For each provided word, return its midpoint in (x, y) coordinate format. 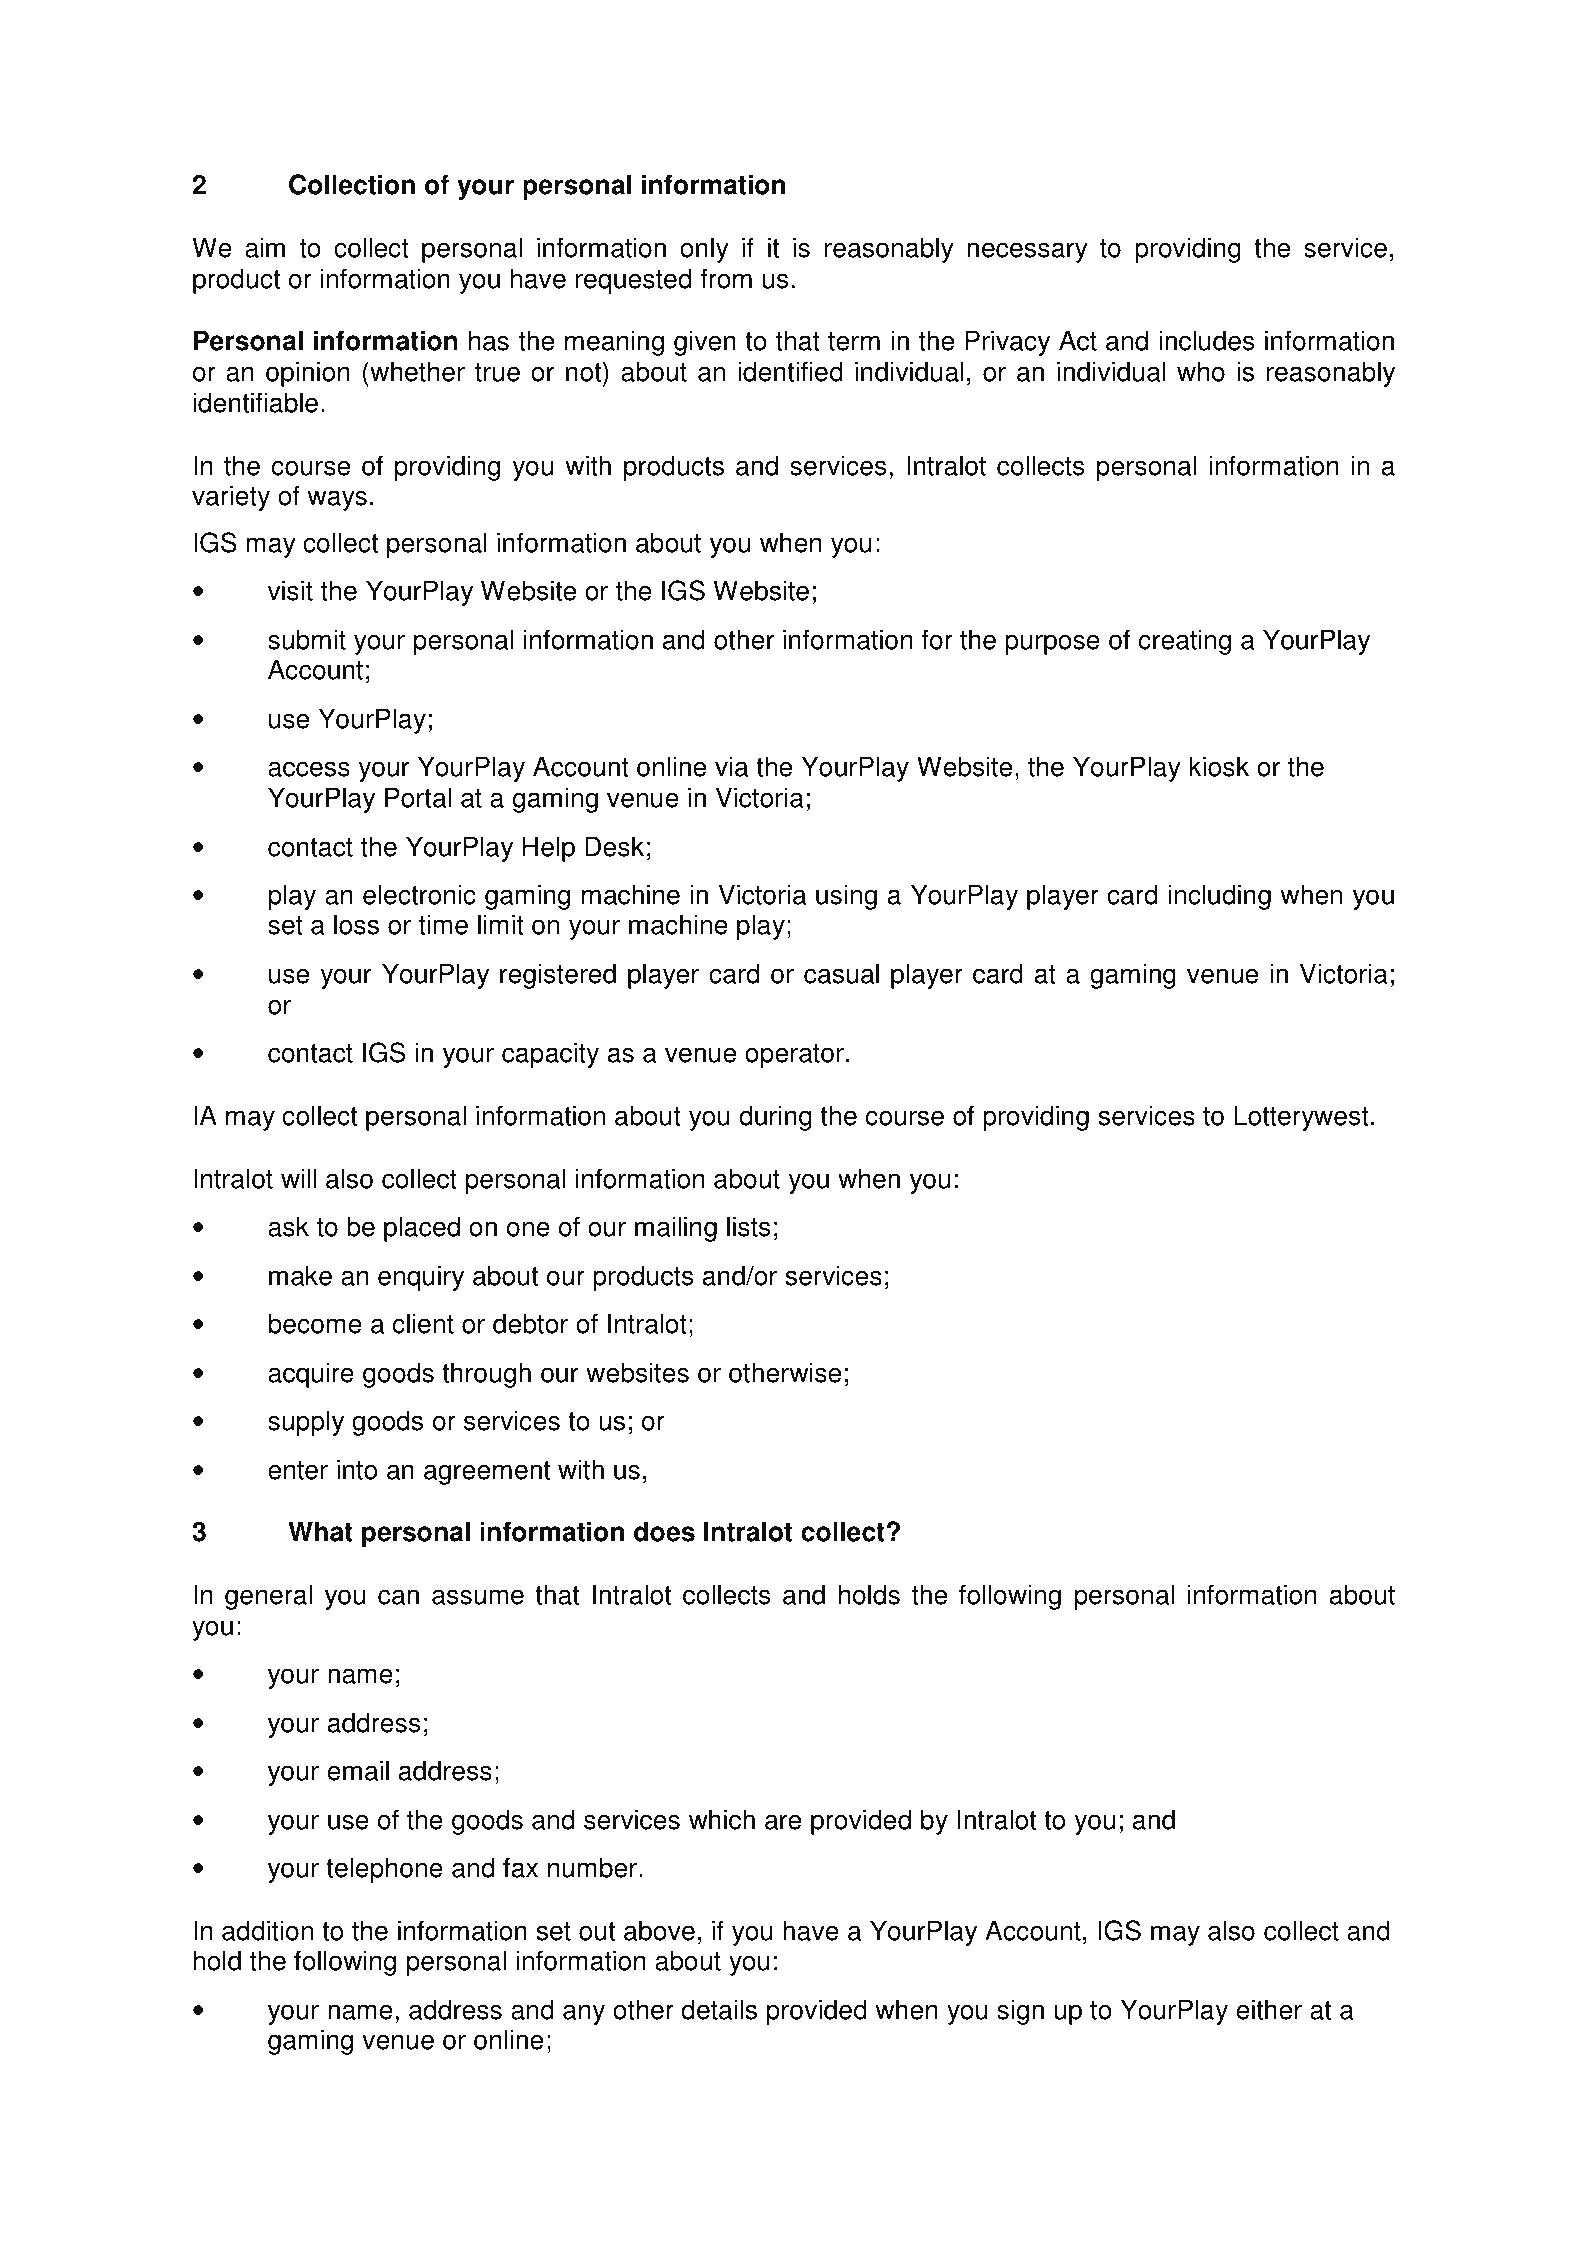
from (726, 278)
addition (267, 1930)
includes (1206, 340)
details (719, 2009)
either (1269, 2009)
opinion (307, 374)
